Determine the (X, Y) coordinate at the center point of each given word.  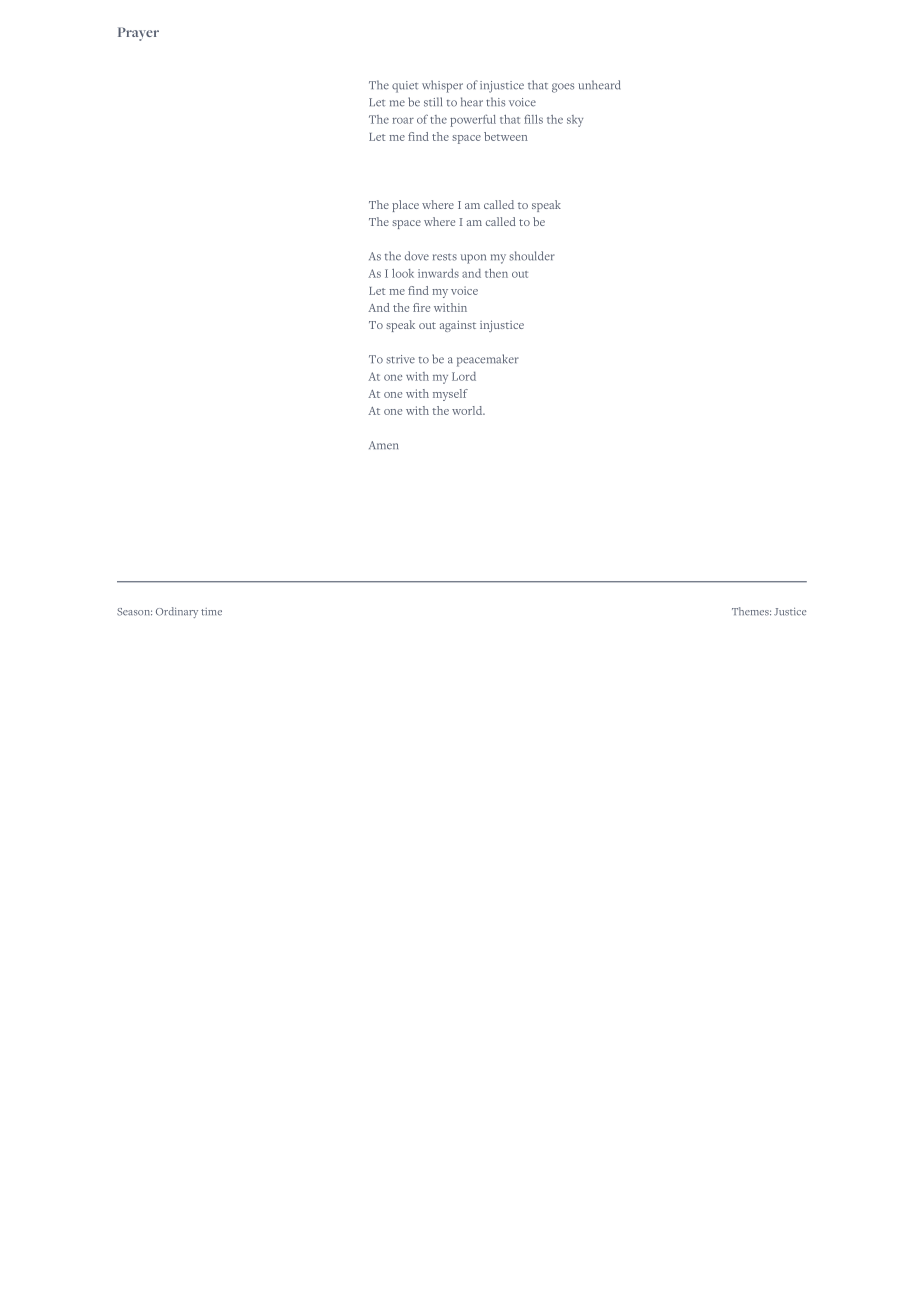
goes (563, 88)
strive (400, 359)
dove (417, 256)
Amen (383, 445)
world (468, 410)
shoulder (532, 256)
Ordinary (177, 612)
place (405, 206)
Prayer (138, 34)
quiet (405, 87)
